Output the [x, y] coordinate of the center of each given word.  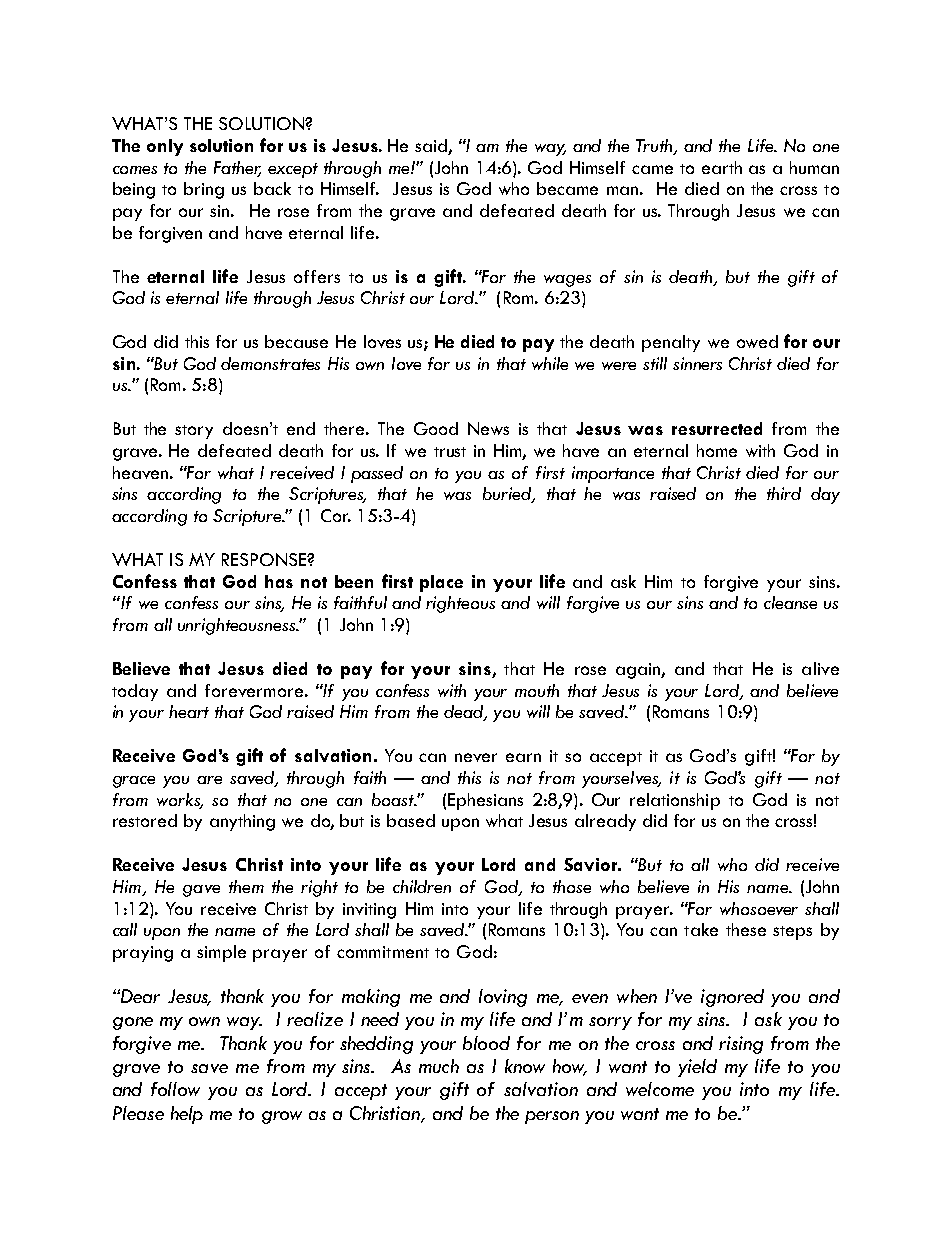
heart [189, 711]
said [431, 145]
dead [464, 713]
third [784, 493]
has [279, 581]
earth [722, 167]
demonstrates [270, 363]
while [550, 363]
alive [820, 668]
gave [201, 891]
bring [204, 190]
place [441, 583]
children [422, 886]
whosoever [759, 908]
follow [175, 1089]
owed [757, 341]
